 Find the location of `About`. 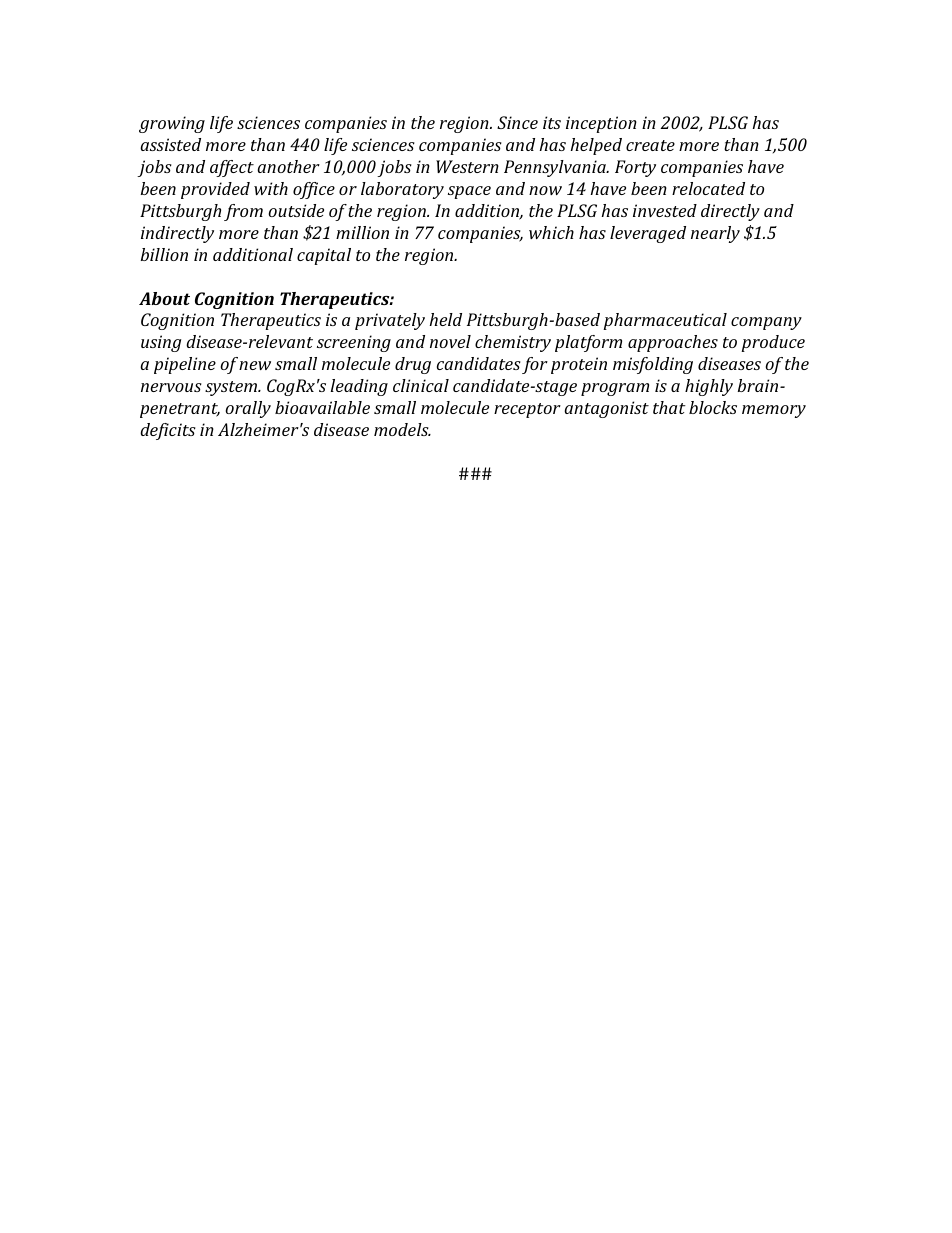

About is located at coordinates (164, 298).
